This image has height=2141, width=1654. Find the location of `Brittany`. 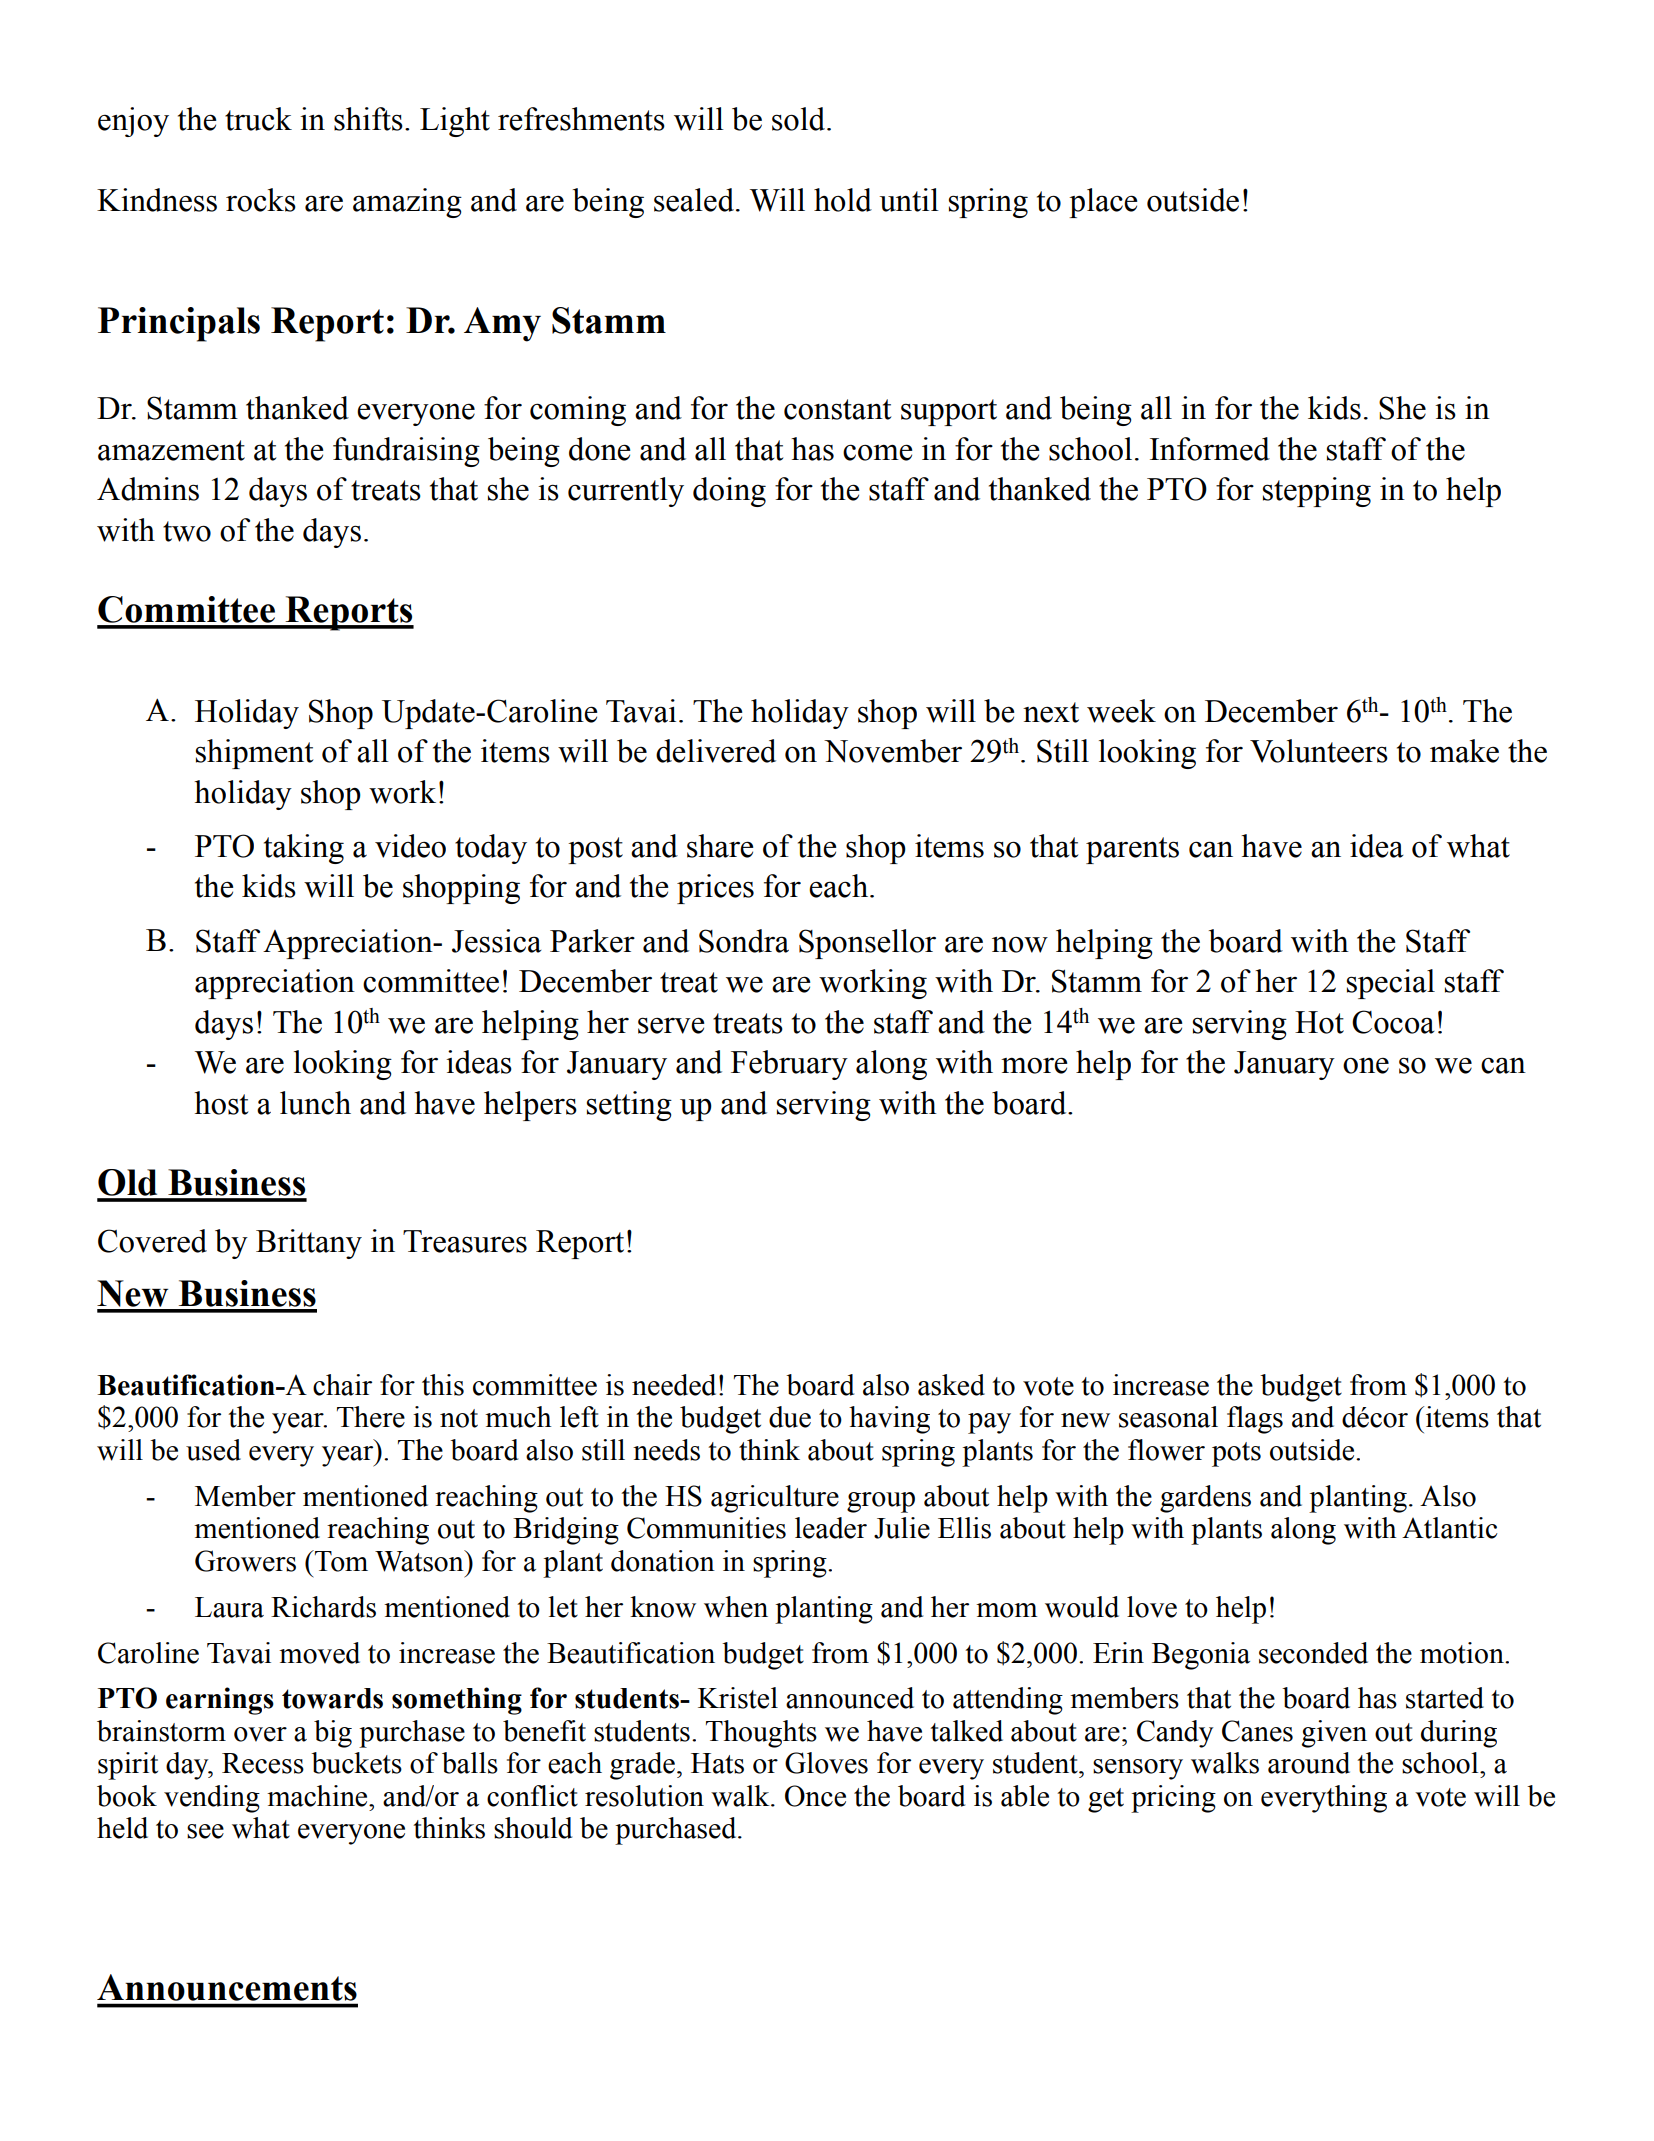

Brittany is located at coordinates (309, 1244).
